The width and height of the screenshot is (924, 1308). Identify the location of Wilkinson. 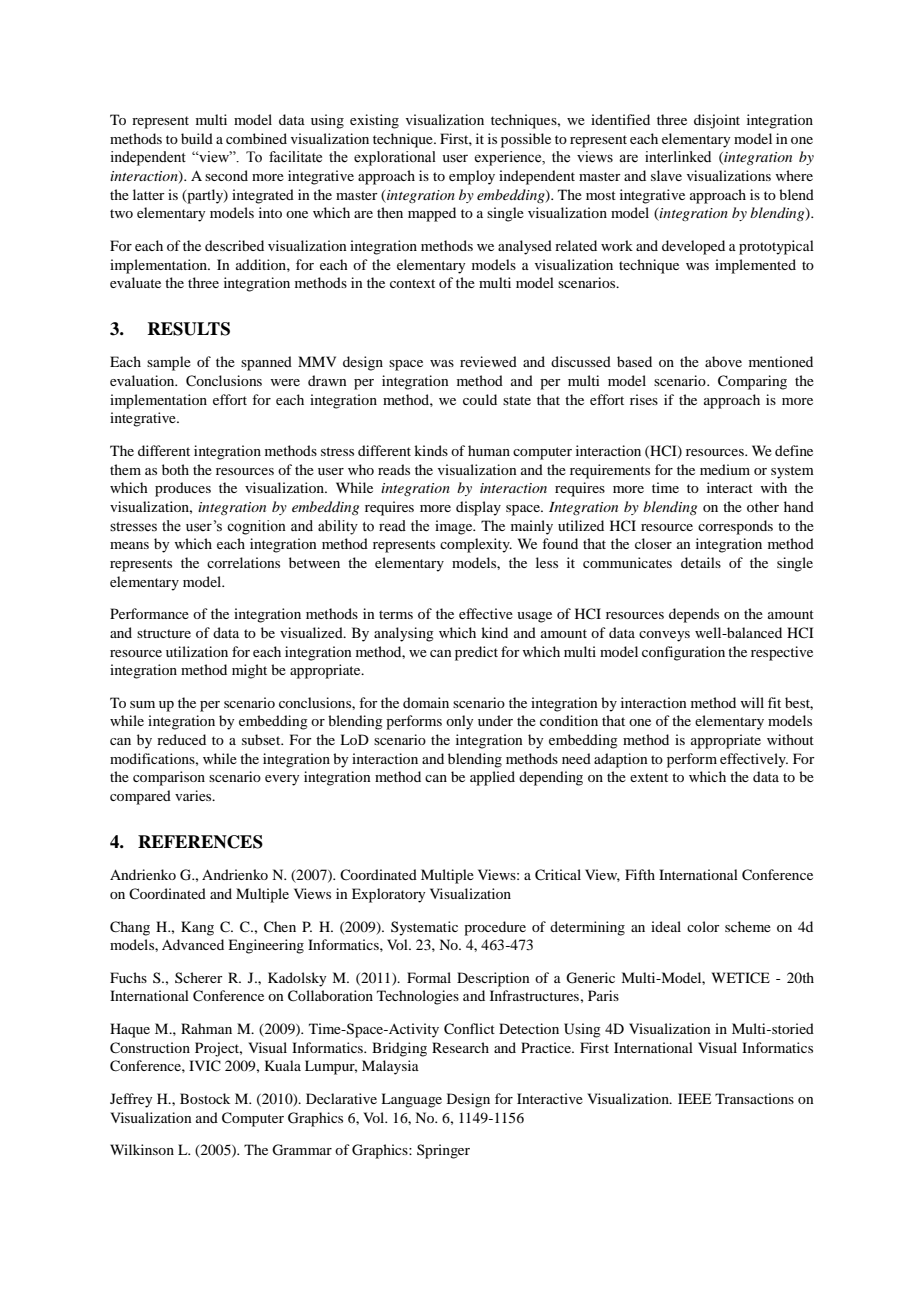
(142, 1149).
